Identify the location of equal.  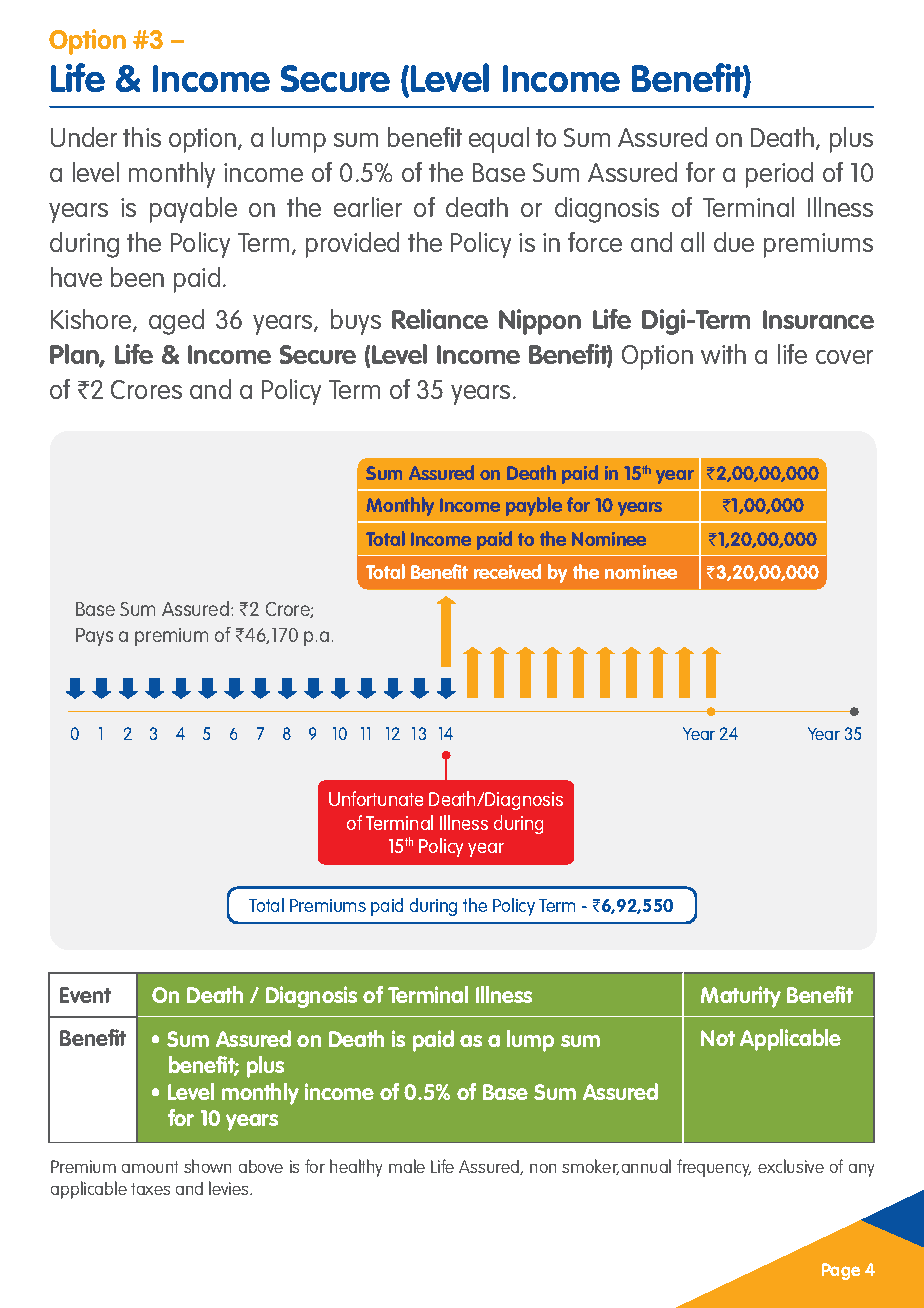
(499, 140).
